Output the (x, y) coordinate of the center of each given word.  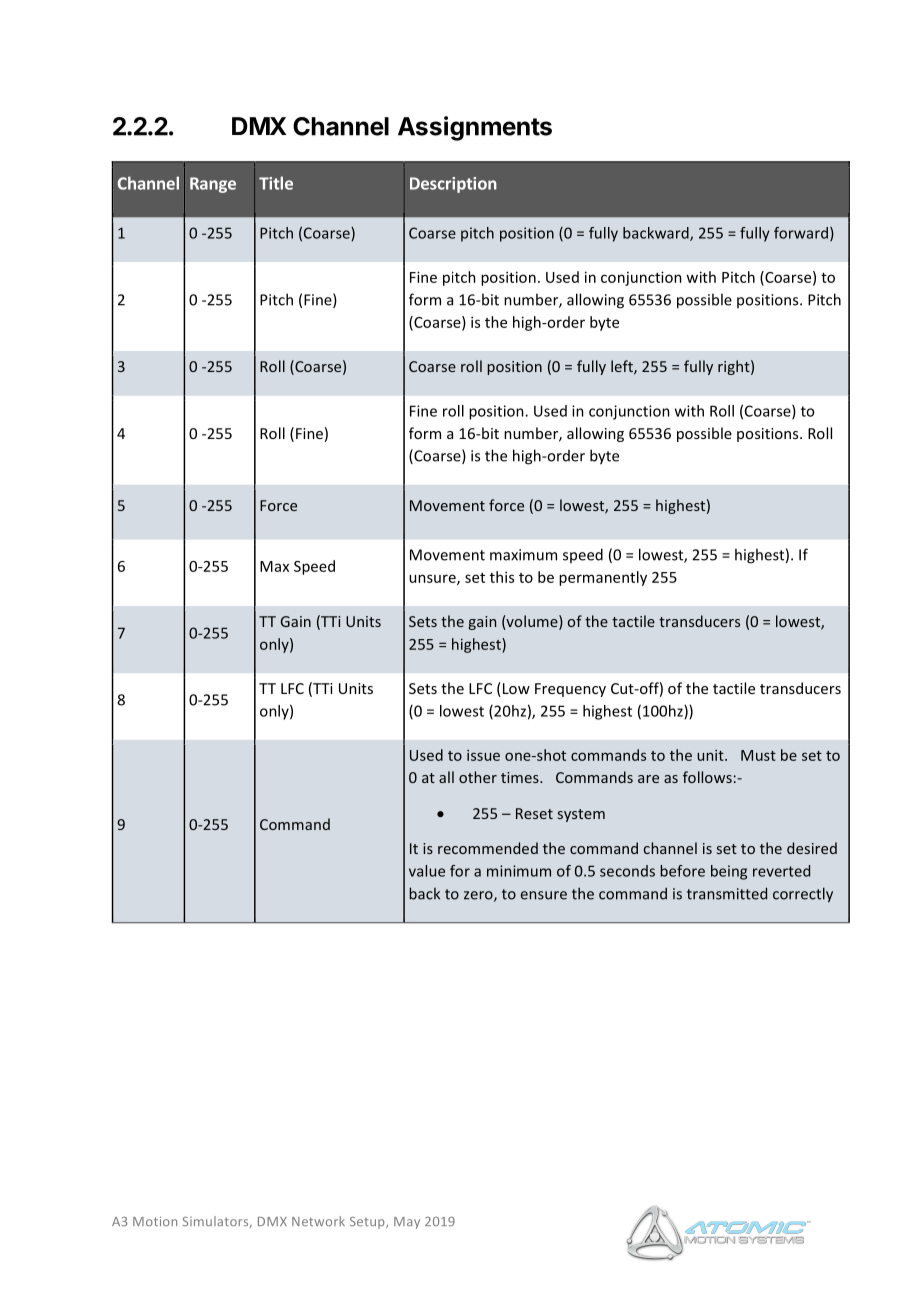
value (427, 871)
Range (213, 185)
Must (758, 755)
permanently (603, 578)
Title (276, 183)
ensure (544, 895)
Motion (155, 1221)
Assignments (475, 128)
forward (801, 233)
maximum (523, 555)
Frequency (570, 690)
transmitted (727, 893)
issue (483, 755)
